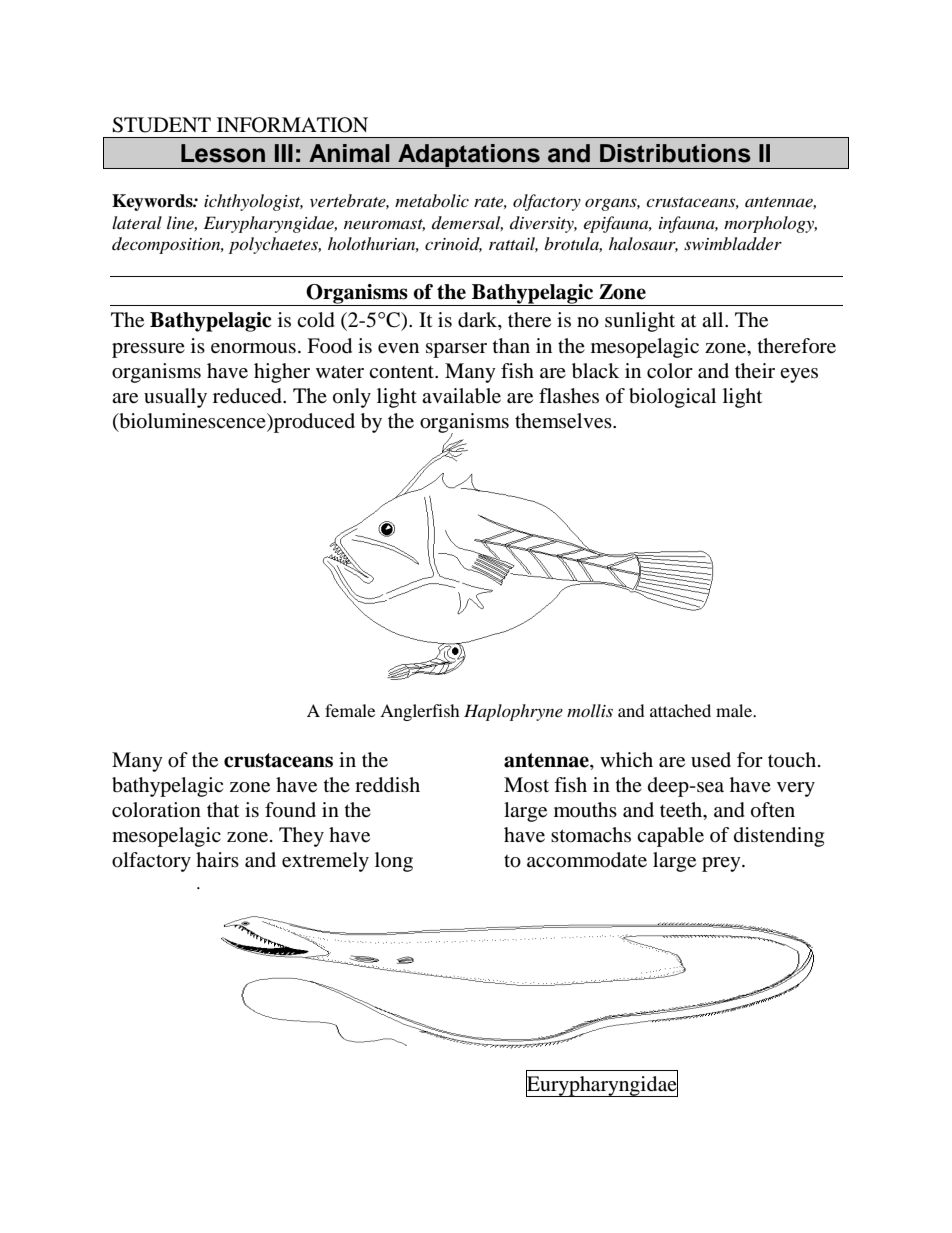  I want to click on reduced, so click(248, 396).
